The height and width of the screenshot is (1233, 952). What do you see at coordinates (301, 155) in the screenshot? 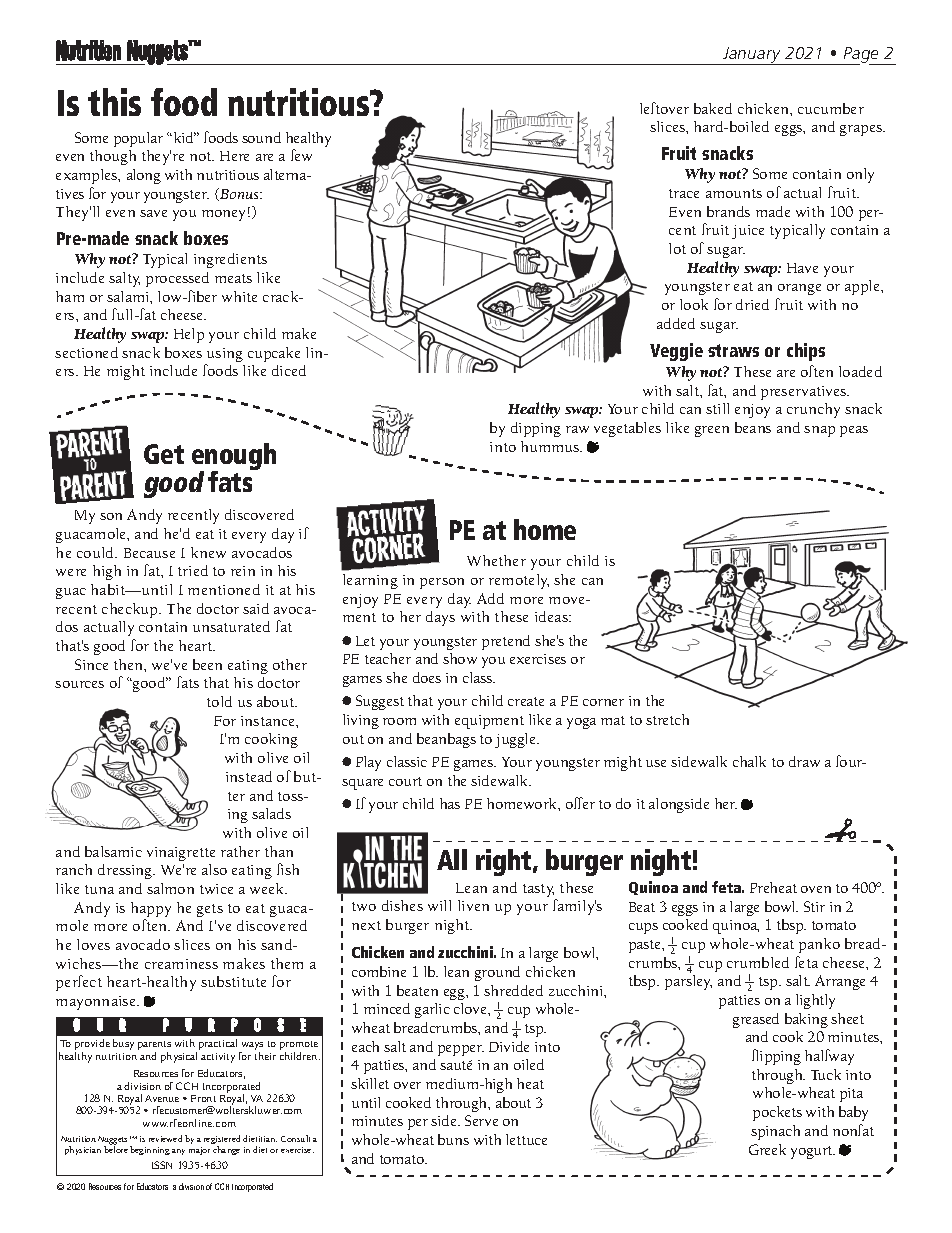
I see `few` at bounding box center [301, 155].
